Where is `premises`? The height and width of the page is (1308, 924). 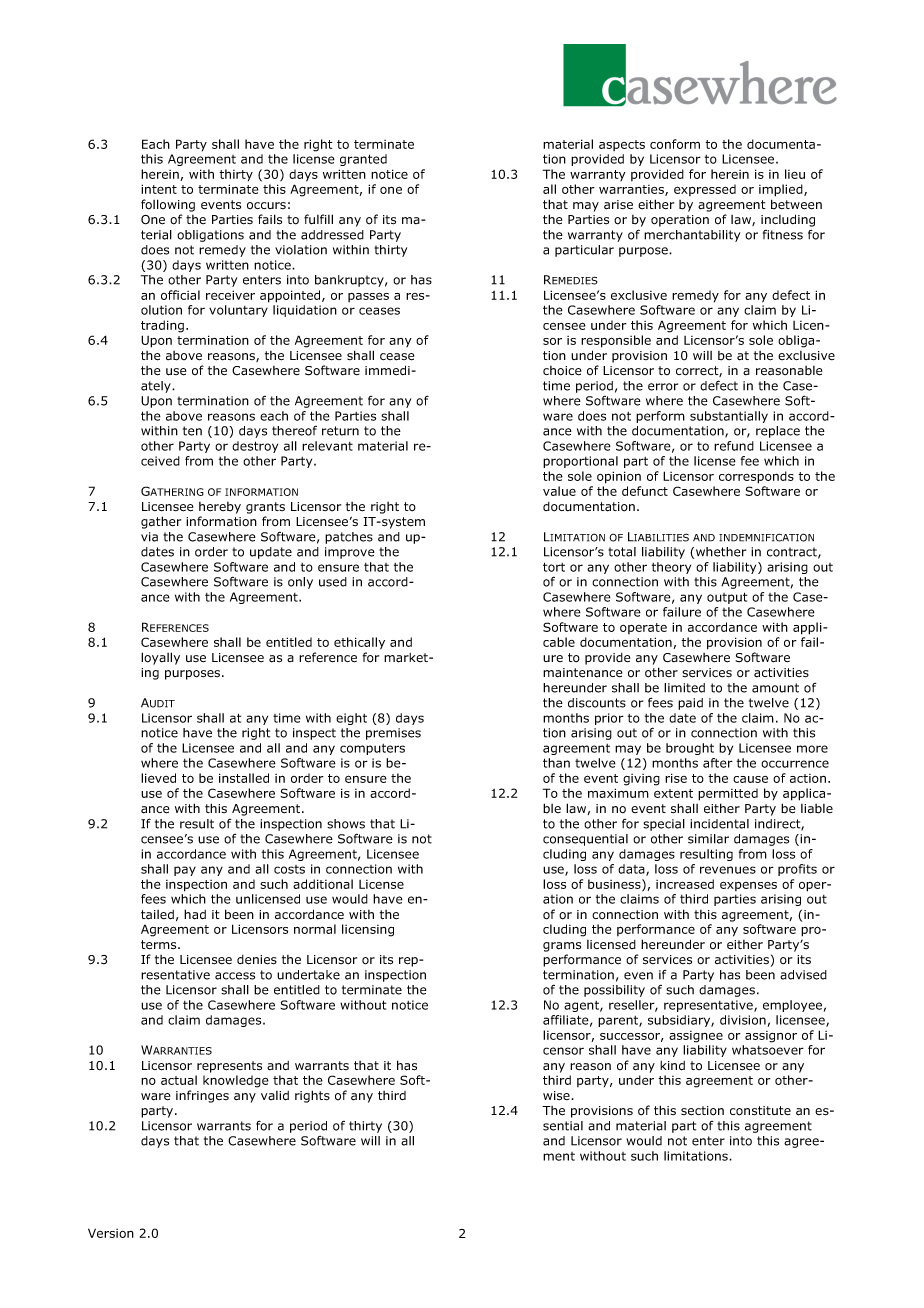 premises is located at coordinates (393, 734).
